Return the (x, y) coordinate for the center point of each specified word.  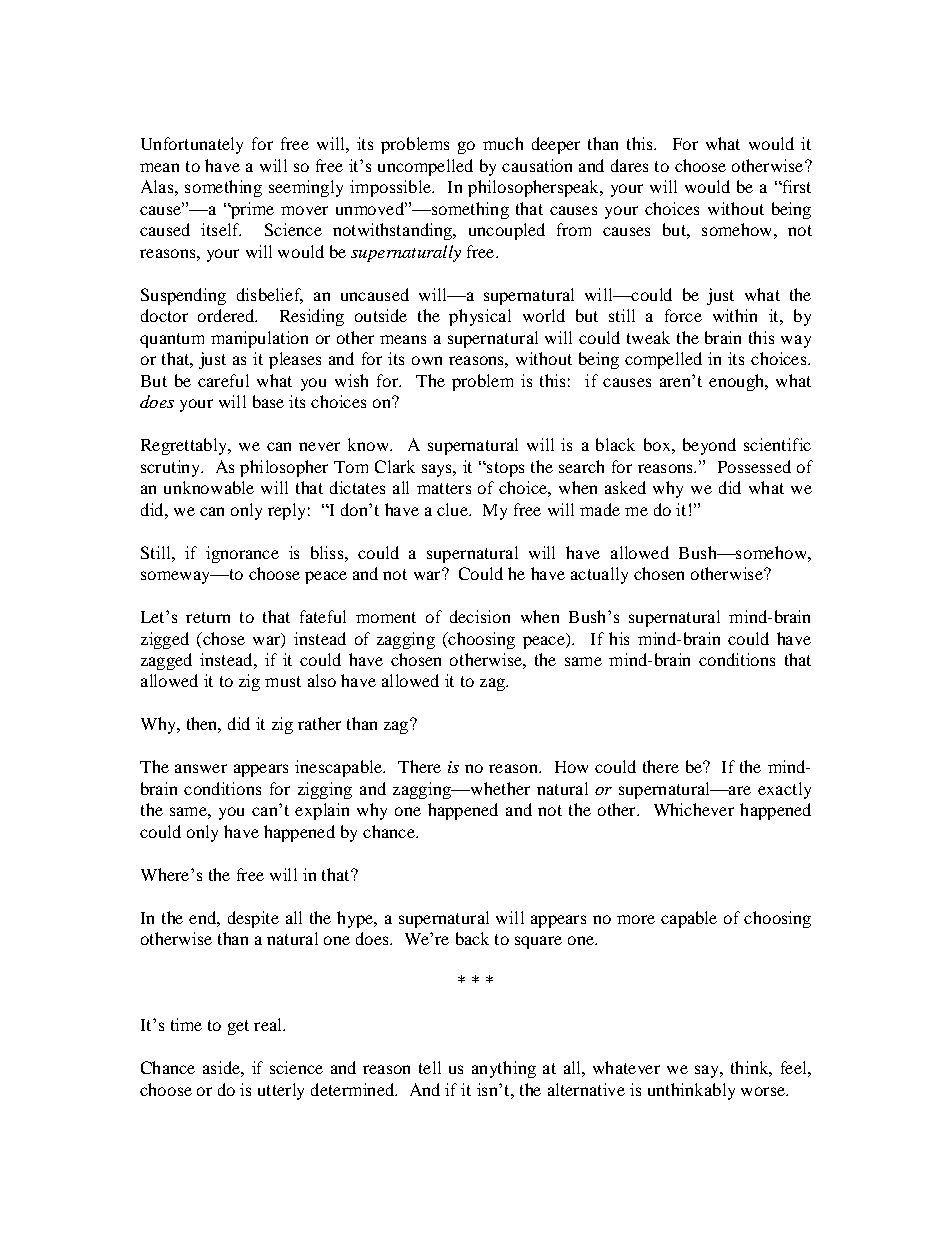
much (503, 143)
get (238, 1027)
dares (629, 165)
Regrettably (185, 446)
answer (201, 768)
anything (504, 1069)
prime (251, 210)
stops (504, 469)
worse (764, 1091)
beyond (709, 446)
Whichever (694, 809)
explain (322, 811)
